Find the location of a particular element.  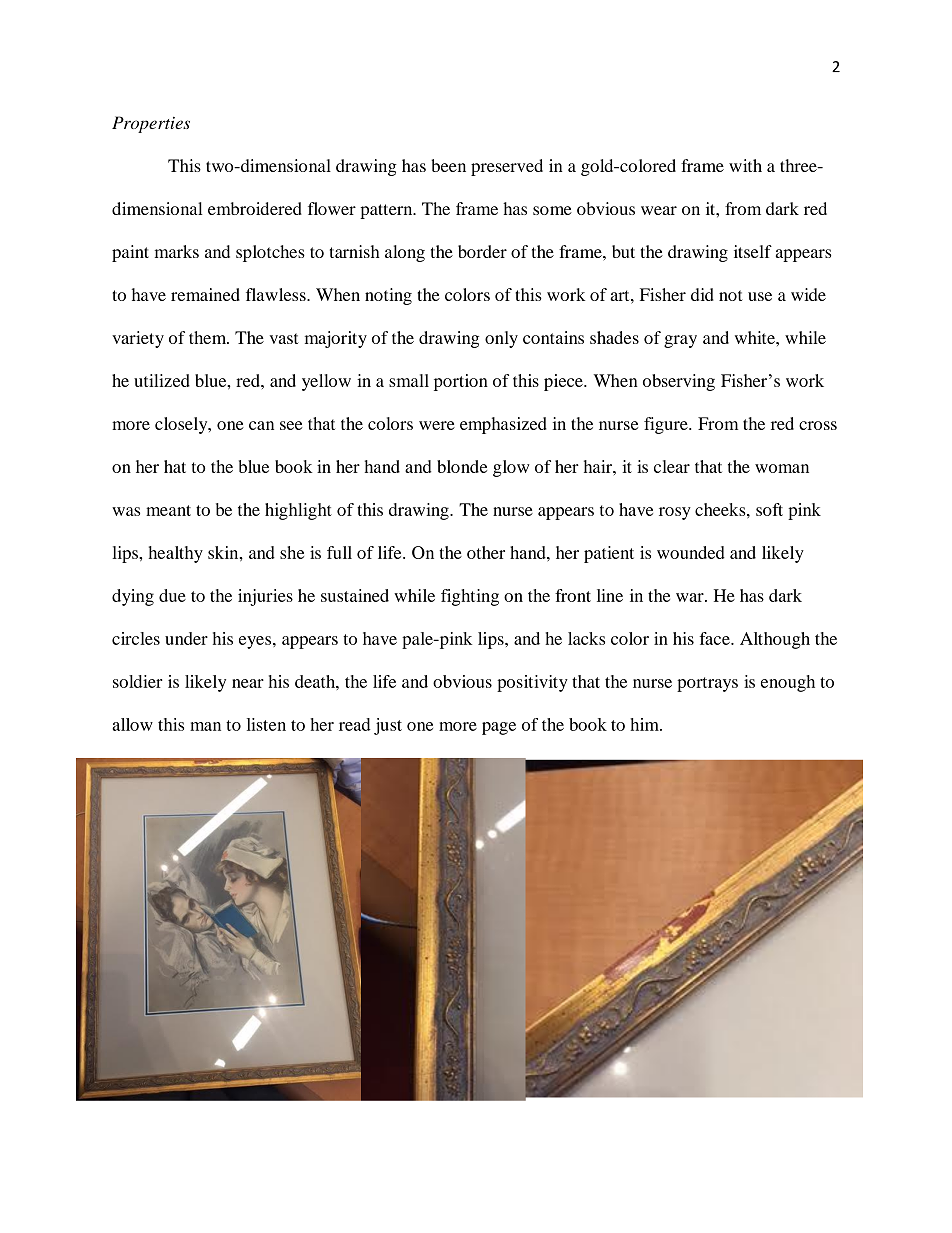

closely is located at coordinates (182, 425).
